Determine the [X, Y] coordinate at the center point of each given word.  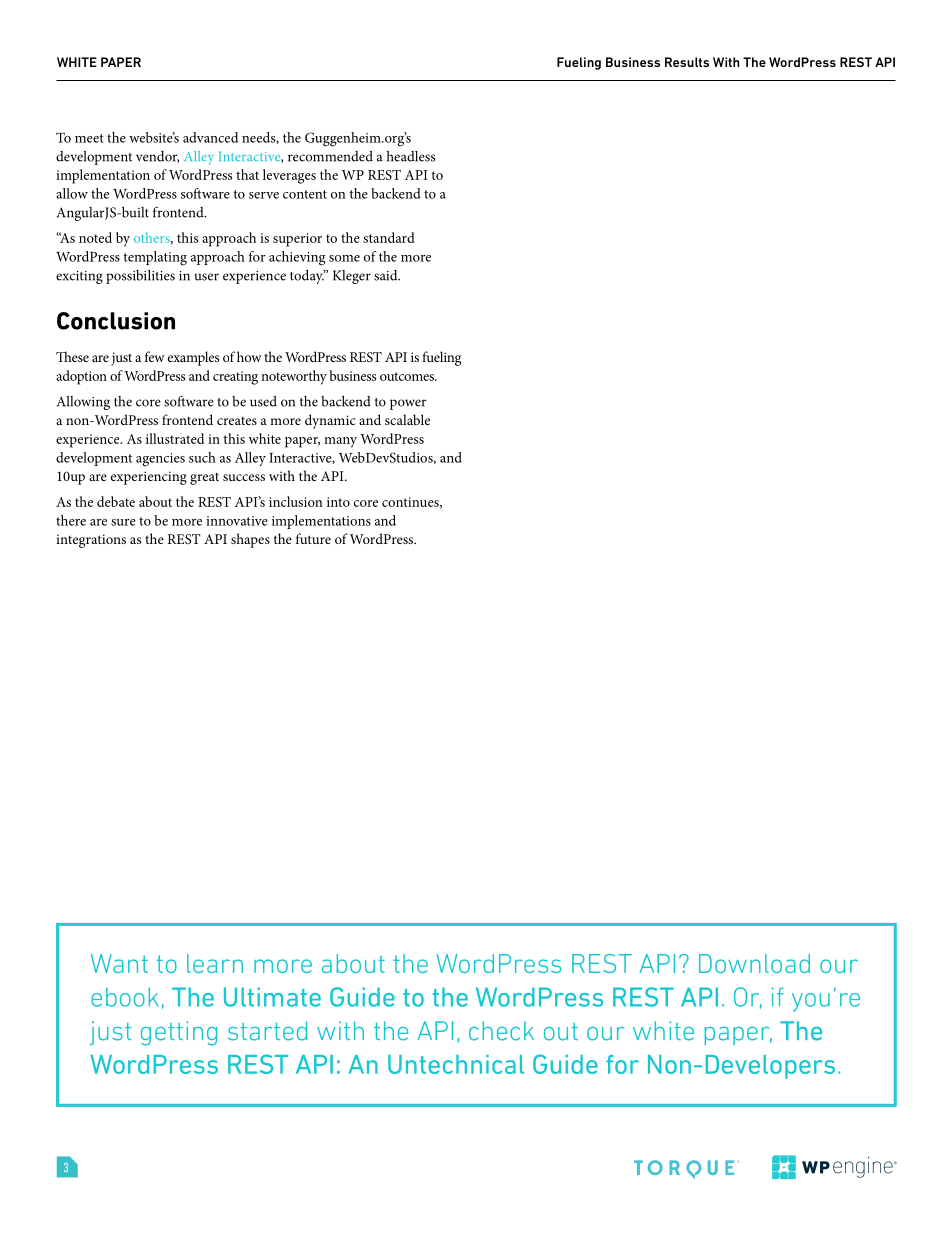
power [408, 404]
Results [687, 62]
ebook [125, 997]
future [313, 538]
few [155, 356]
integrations [91, 541]
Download [754, 963]
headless [410, 156]
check [501, 1031]
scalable [407, 419]
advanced [210, 137]
